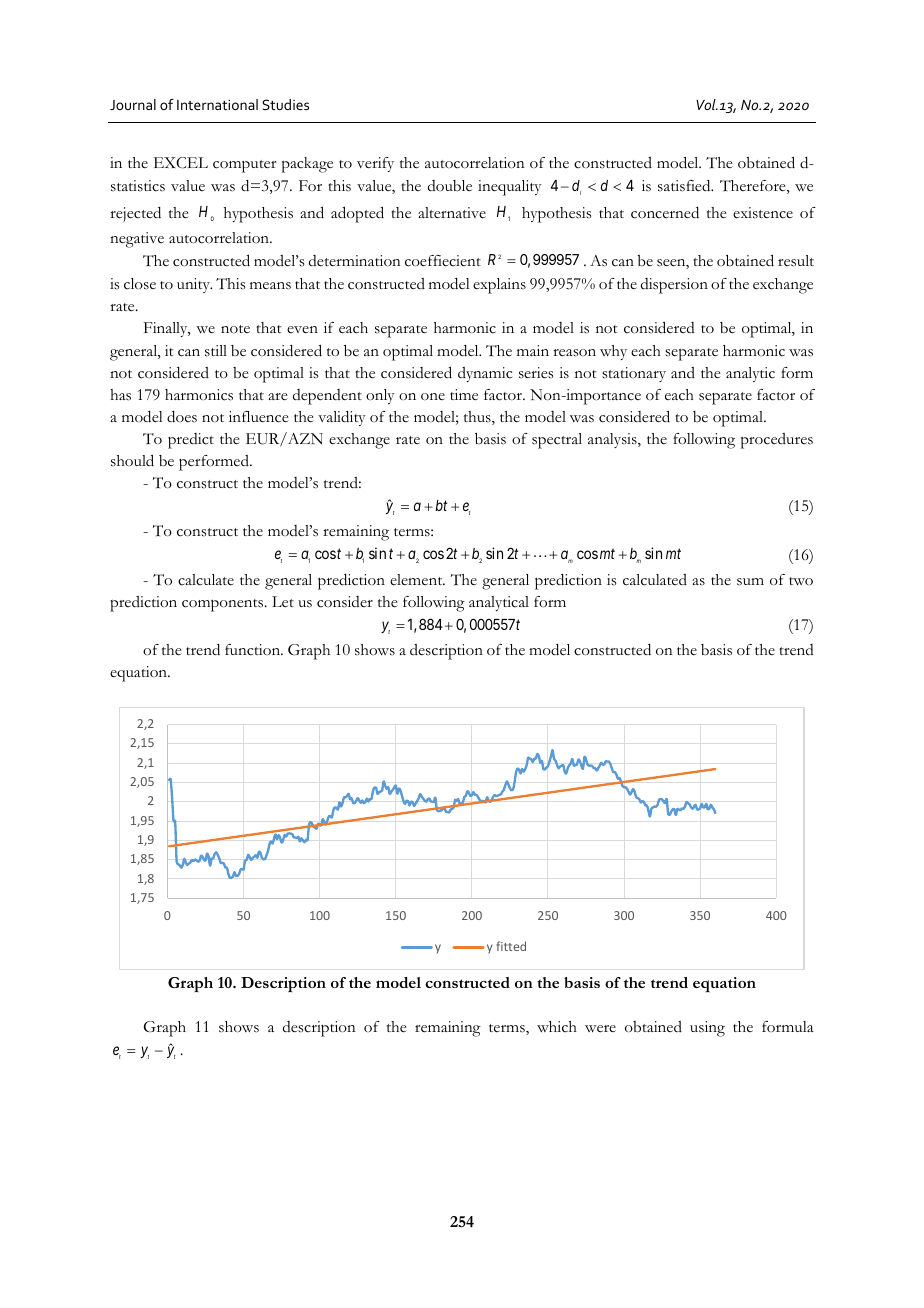 This screenshot has height=1308, width=924. I want to click on procedures, so click(777, 441).
